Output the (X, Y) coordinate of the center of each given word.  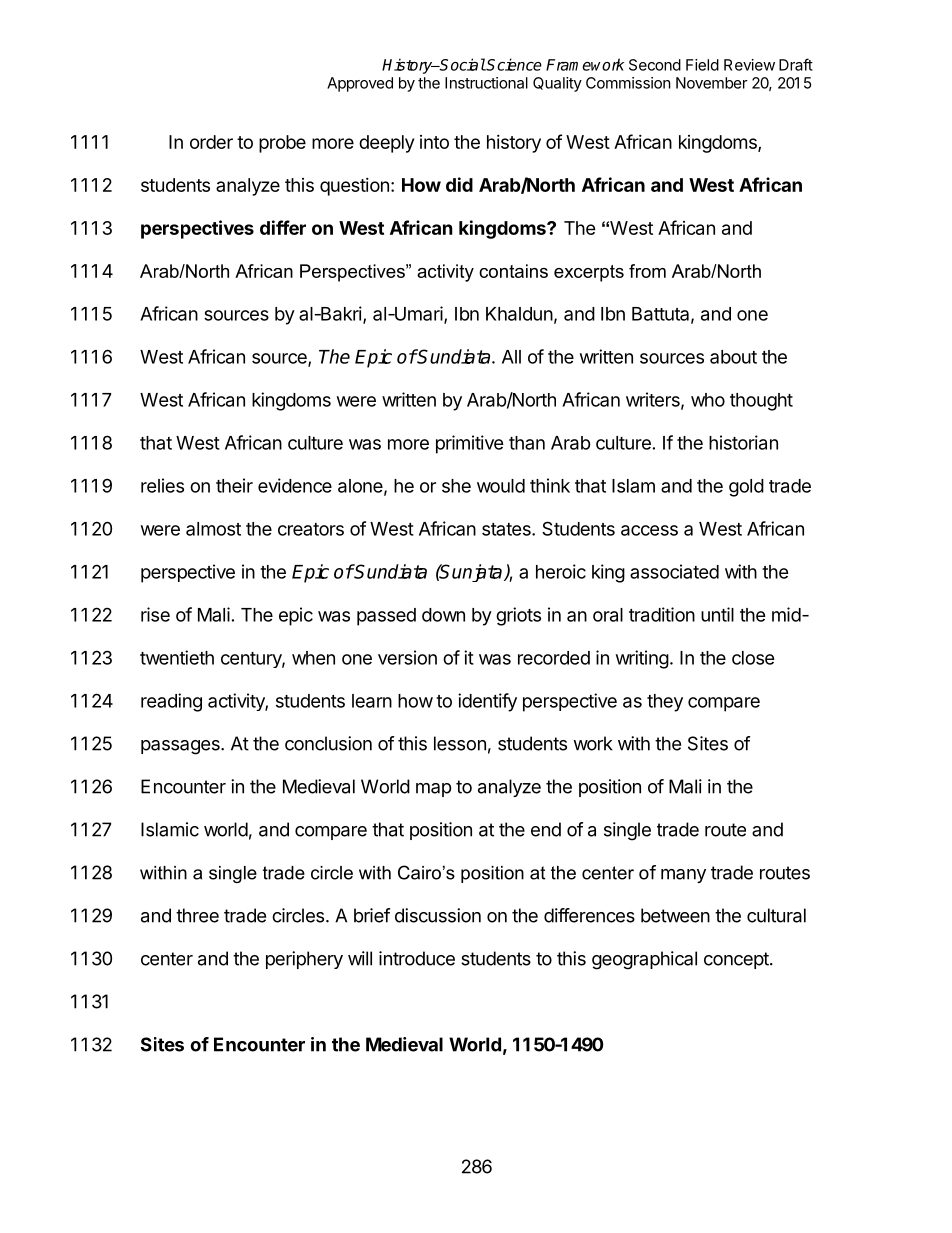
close (753, 658)
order (211, 142)
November (712, 83)
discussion (438, 915)
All (511, 357)
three (197, 915)
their (234, 485)
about (733, 357)
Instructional (486, 83)
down (443, 615)
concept (737, 960)
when (313, 658)
